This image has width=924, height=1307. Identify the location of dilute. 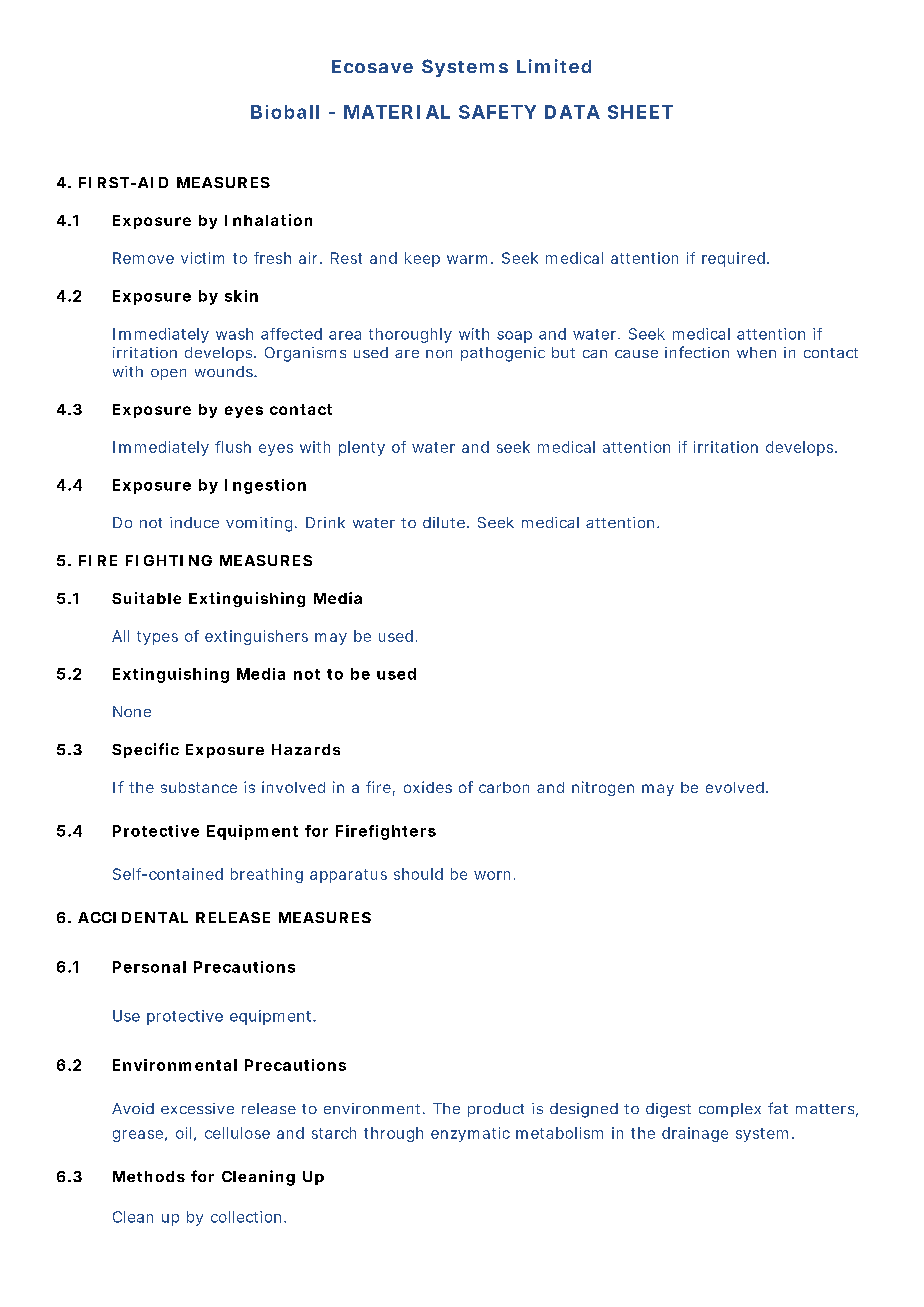
(446, 522).
